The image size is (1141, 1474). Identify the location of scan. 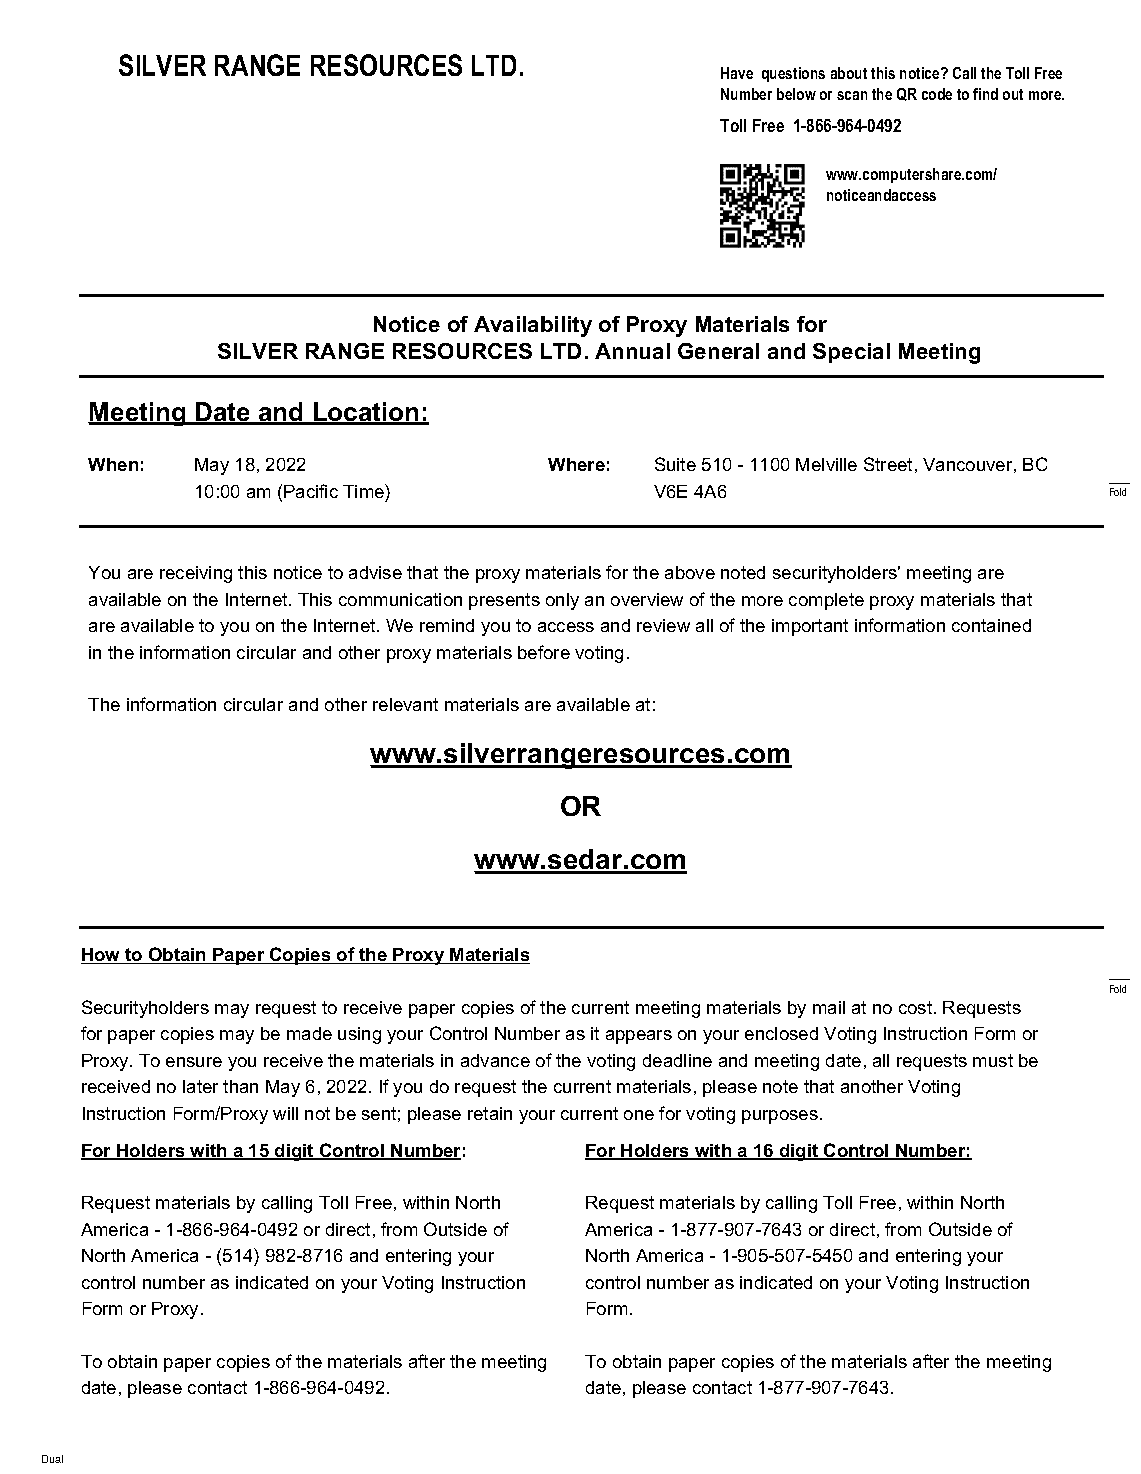
(852, 95).
